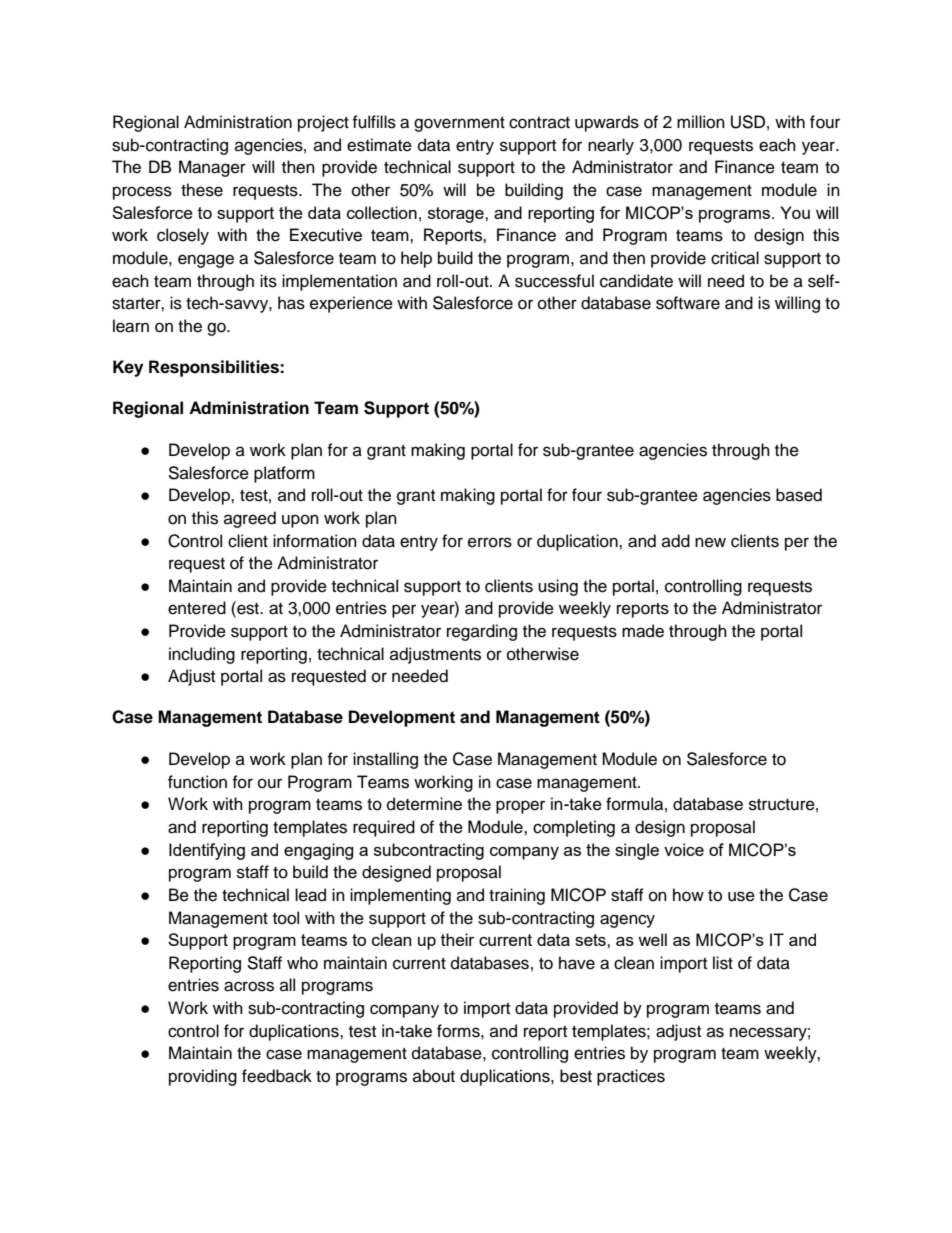 The width and height of the screenshot is (952, 1233). I want to click on voice, so click(684, 849).
